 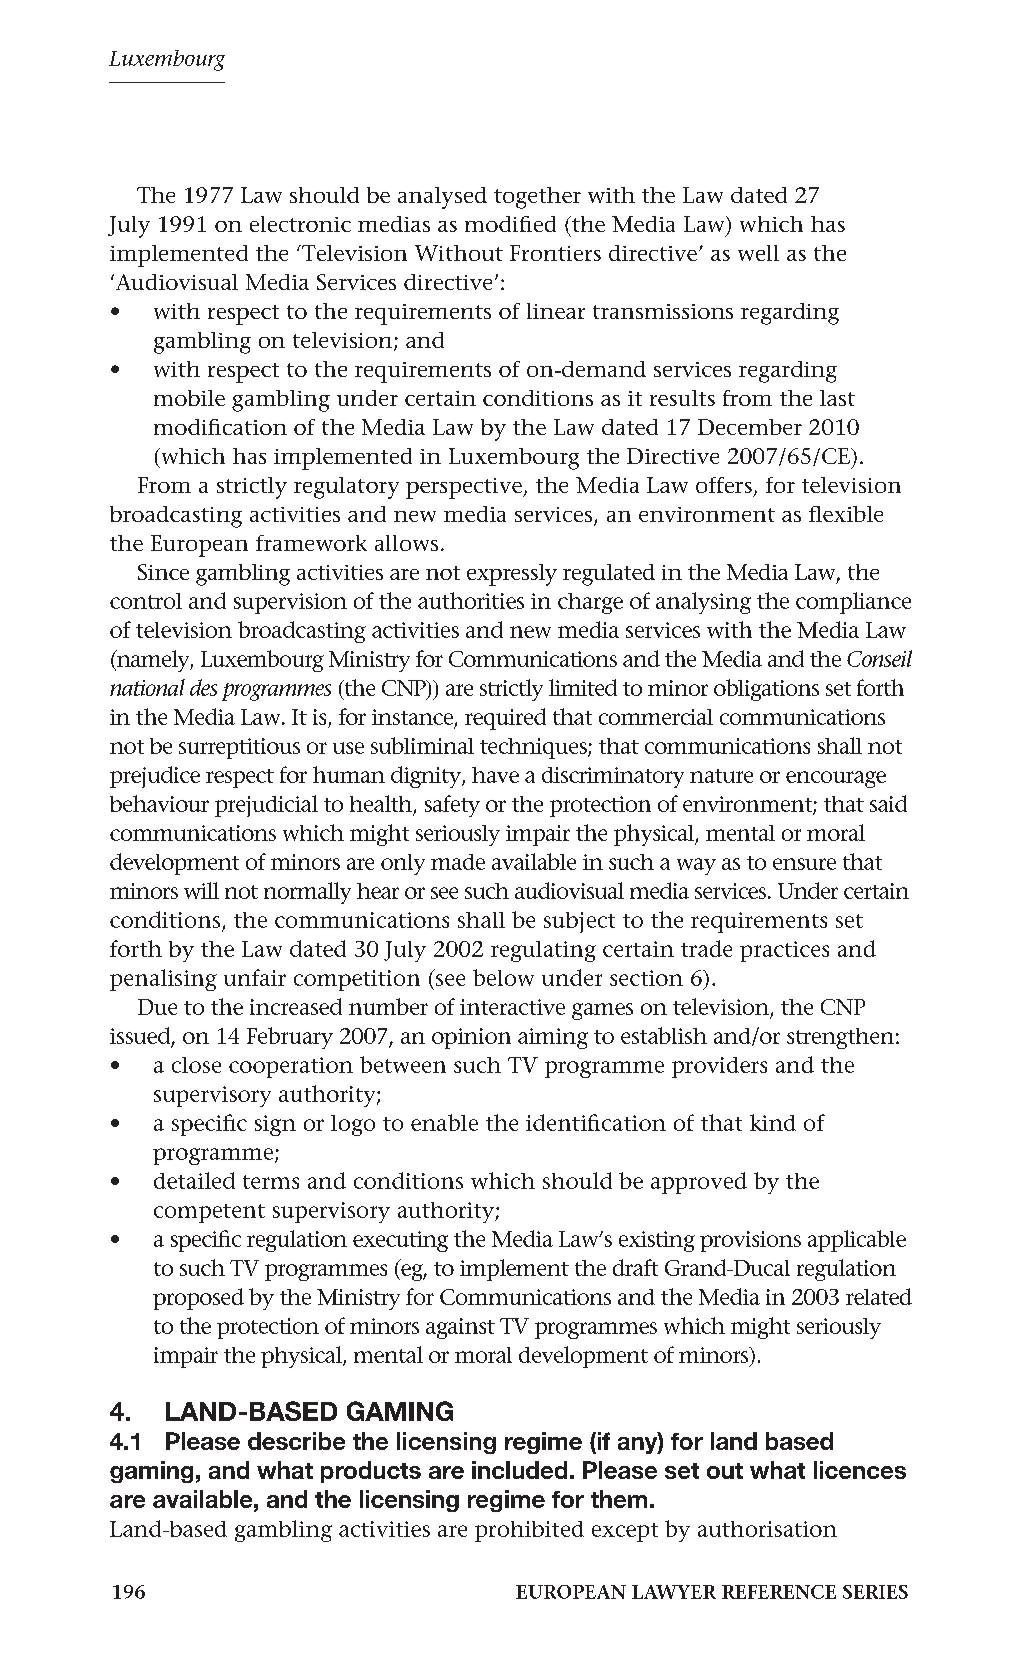 I want to click on ensure, so click(x=804, y=864).
